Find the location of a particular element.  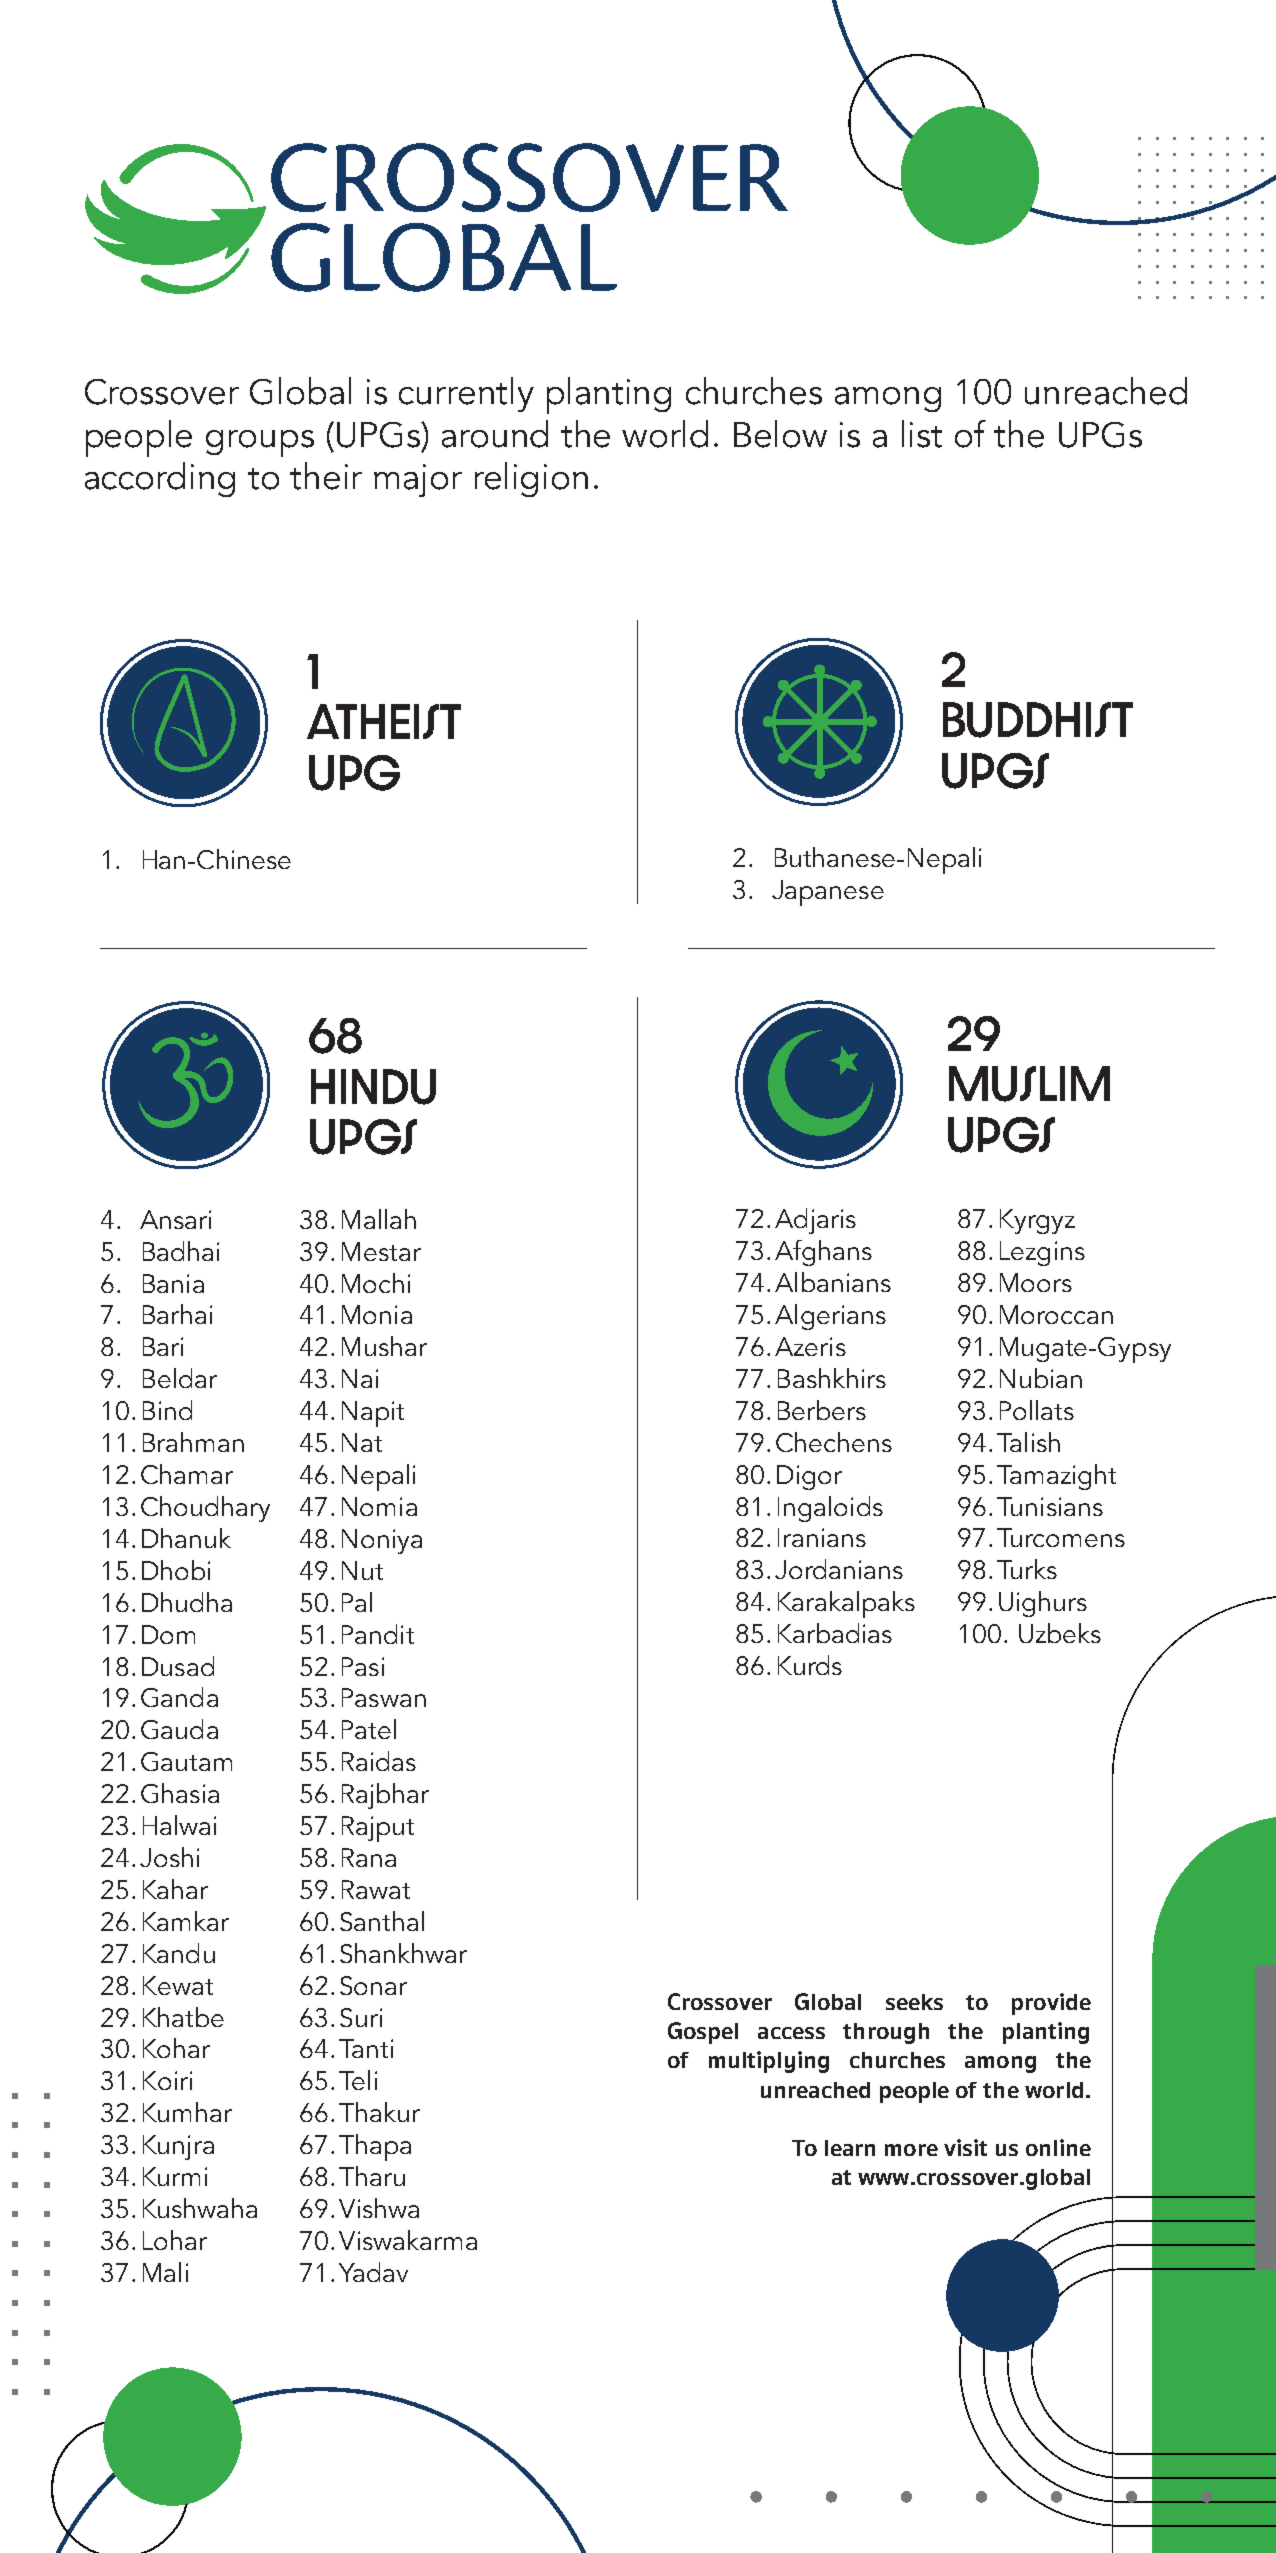

Bari is located at coordinates (163, 1346).
